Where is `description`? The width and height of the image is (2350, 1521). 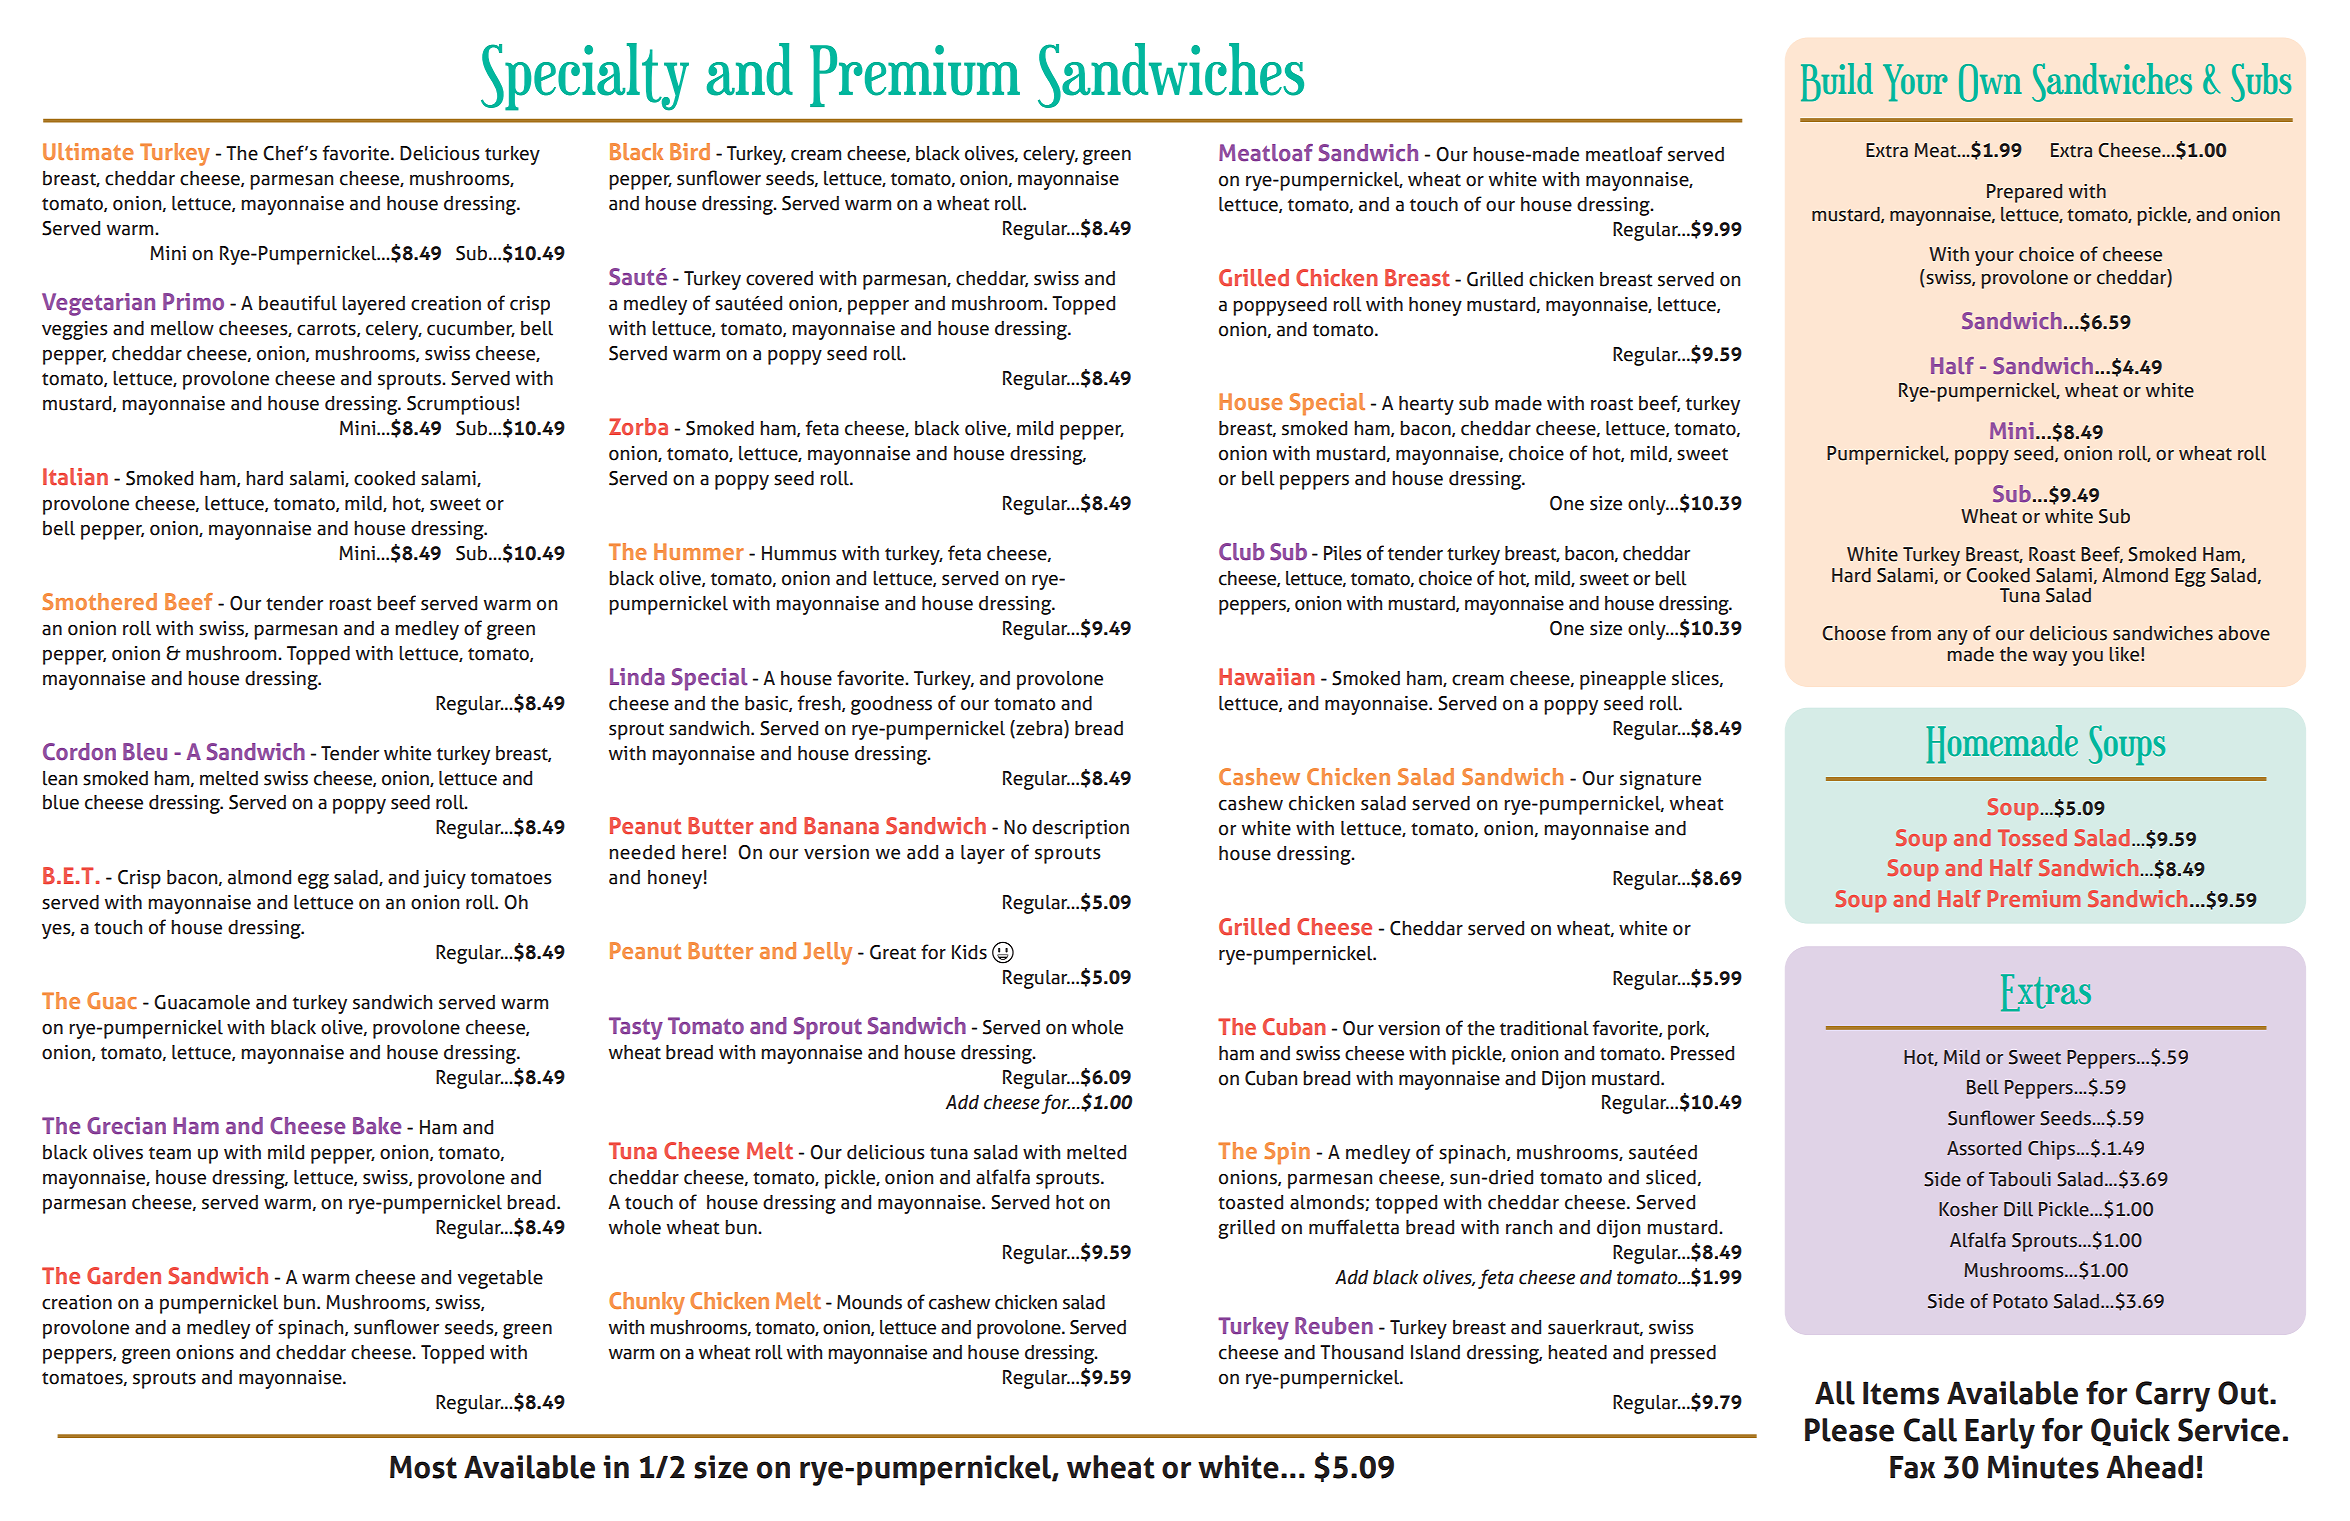
description is located at coordinates (1080, 829).
